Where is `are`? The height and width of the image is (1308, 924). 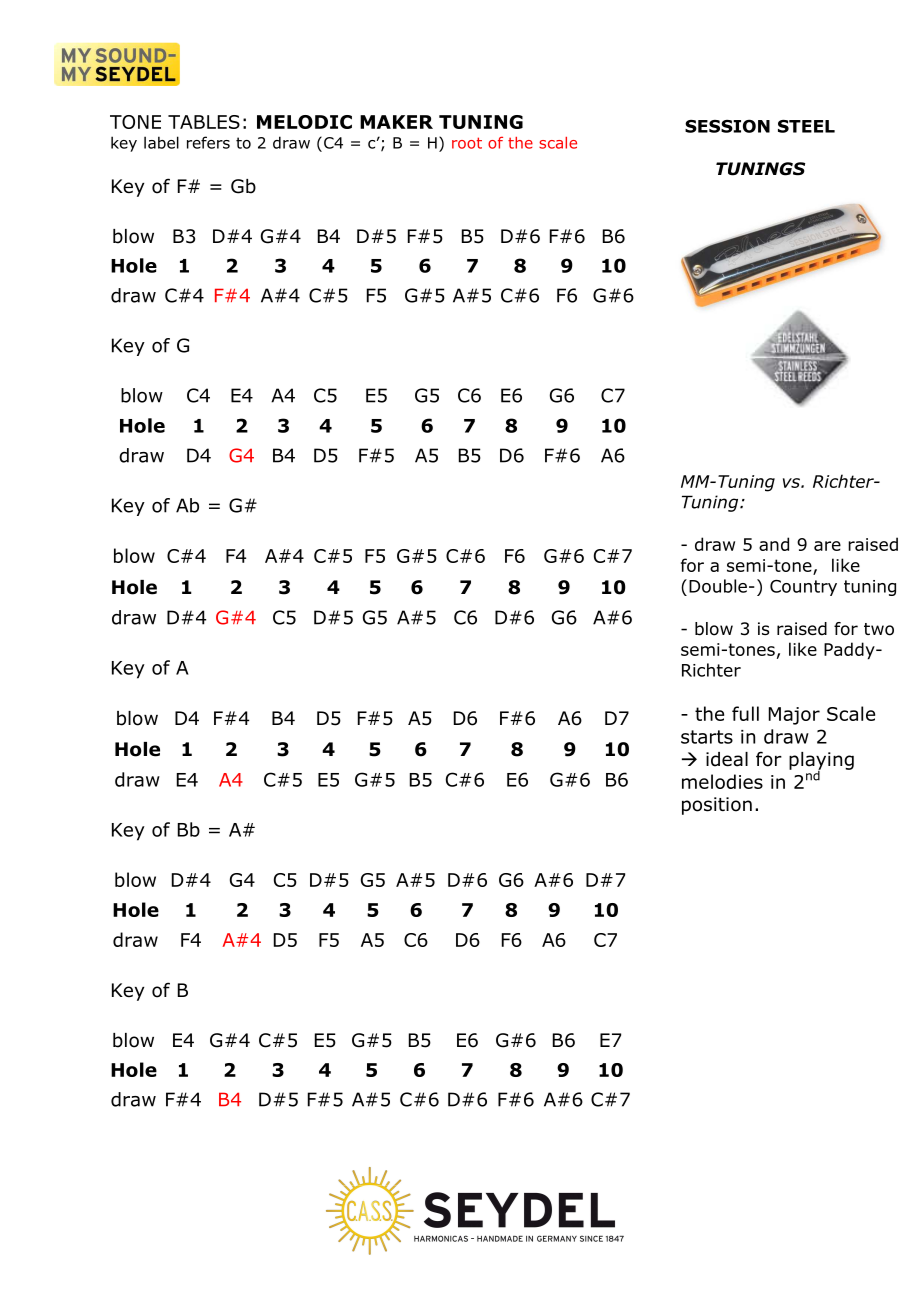 are is located at coordinates (827, 546).
